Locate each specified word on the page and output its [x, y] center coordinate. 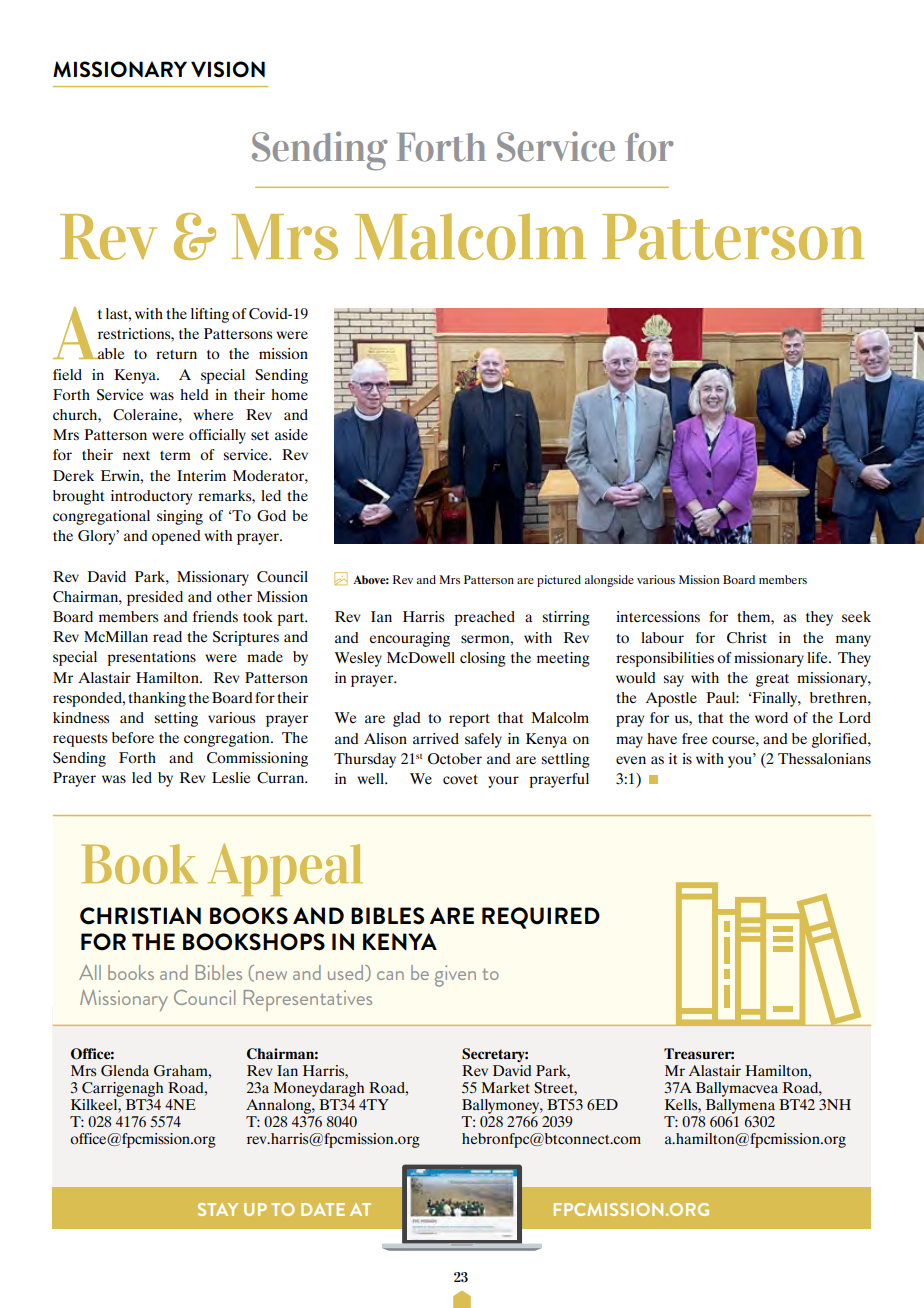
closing [483, 659]
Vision [228, 69]
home [289, 394]
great [772, 680]
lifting [210, 315]
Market [506, 1087]
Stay [218, 1209]
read [167, 636]
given [455, 976]
